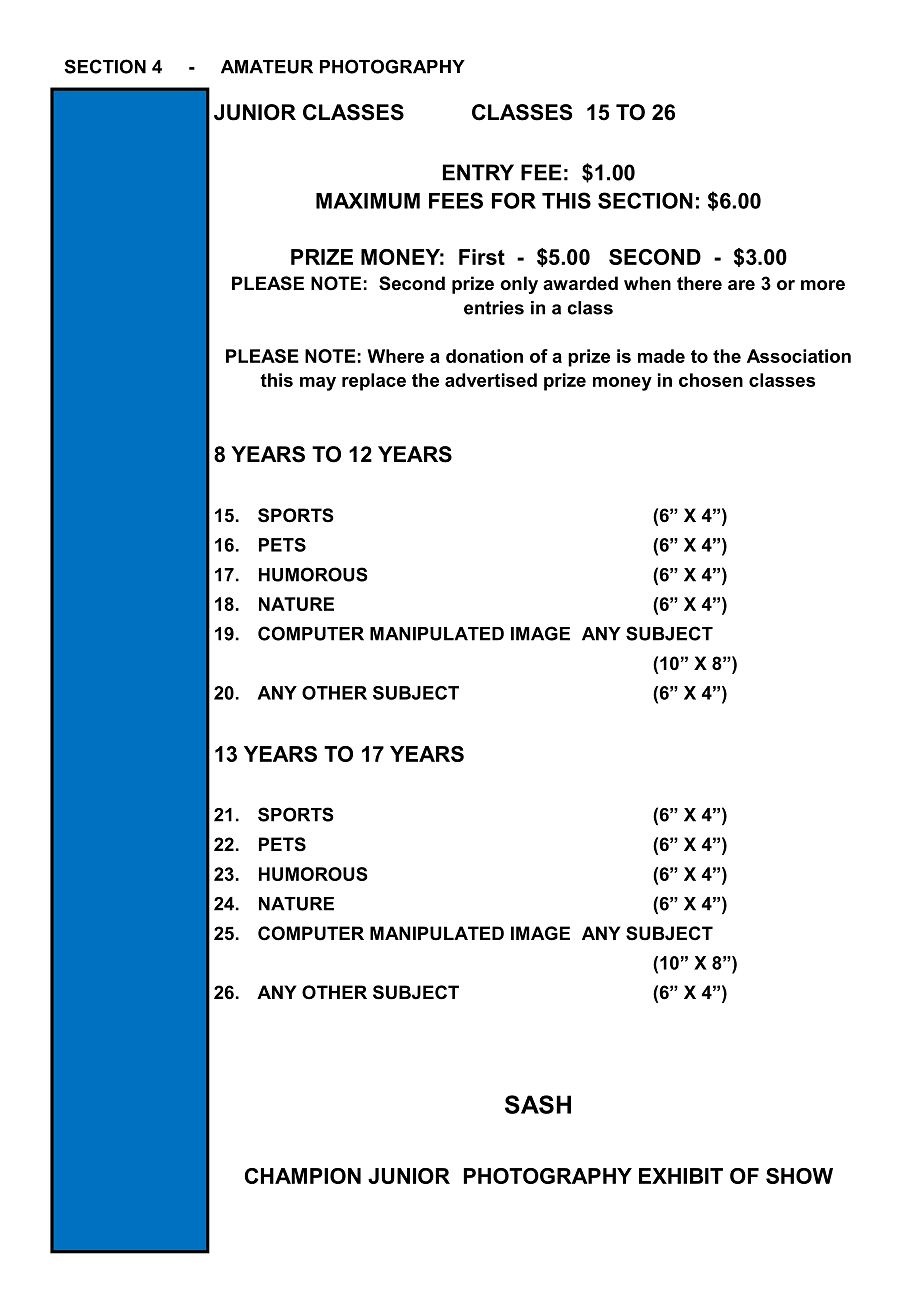 The width and height of the screenshot is (924, 1308). I want to click on are, so click(741, 285).
